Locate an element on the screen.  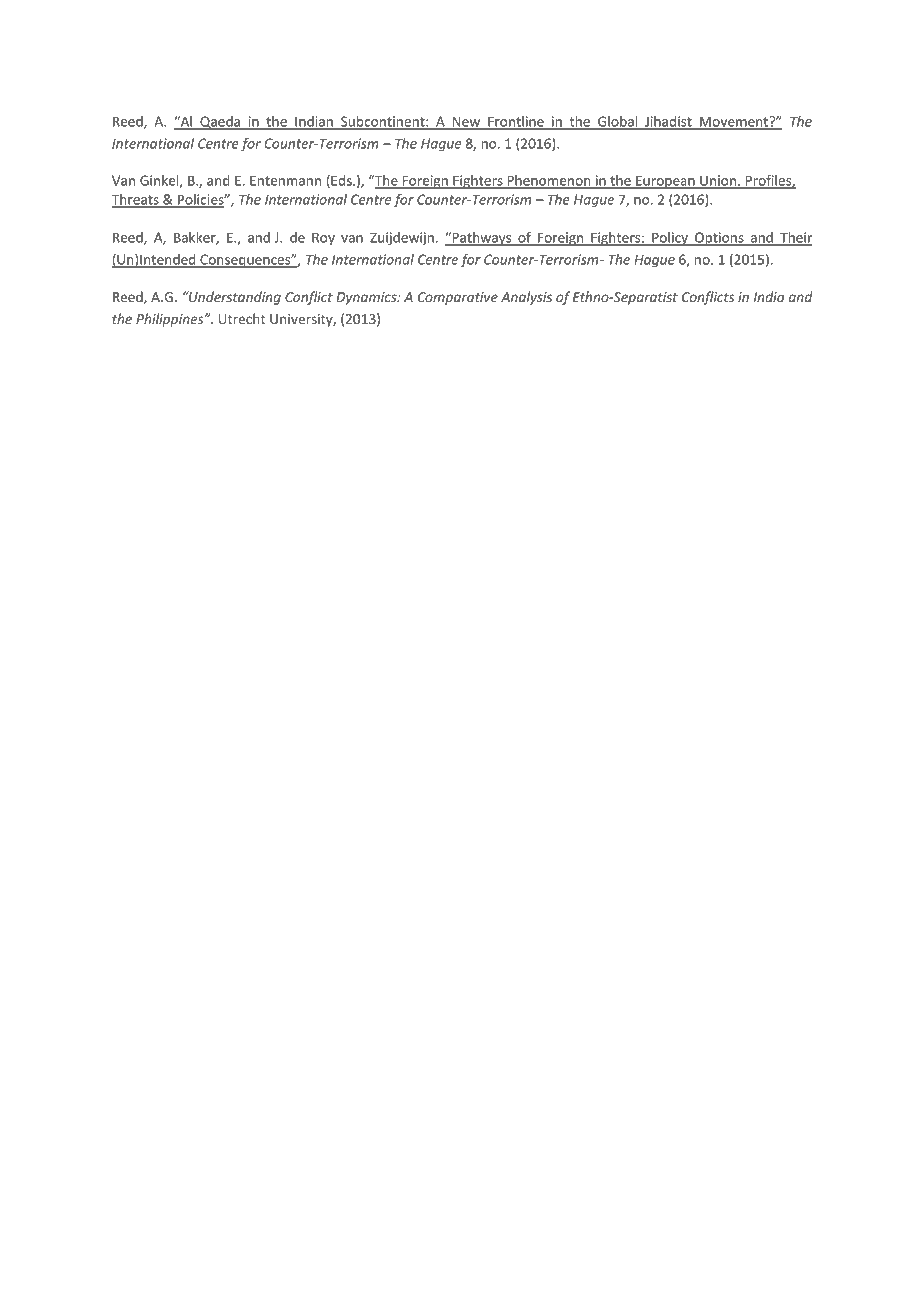
Policy is located at coordinates (670, 239).
